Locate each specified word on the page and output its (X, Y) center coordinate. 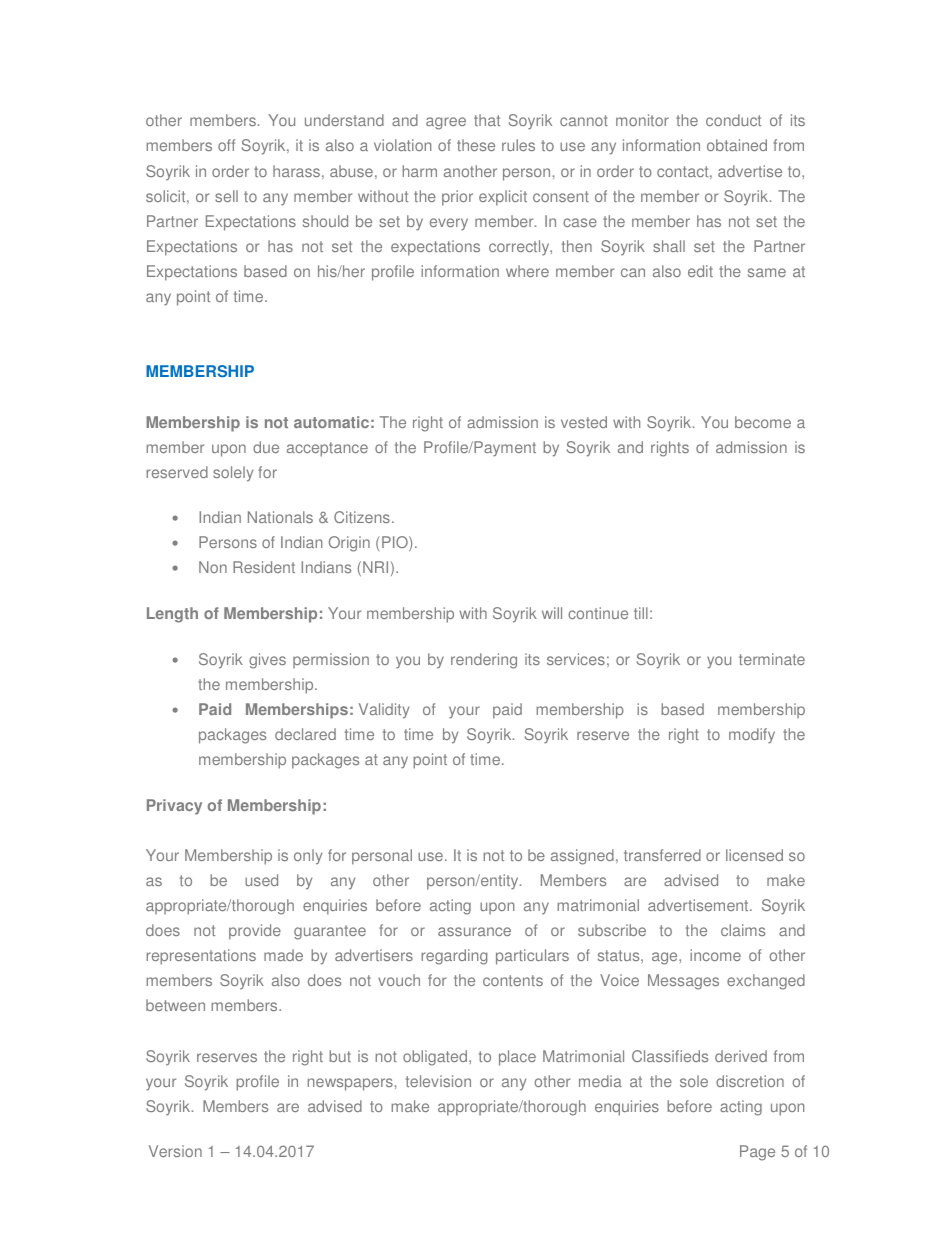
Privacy (174, 807)
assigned (582, 857)
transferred (662, 855)
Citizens (362, 517)
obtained (737, 145)
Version (175, 1151)
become (763, 422)
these (476, 145)
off (226, 145)
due (266, 447)
